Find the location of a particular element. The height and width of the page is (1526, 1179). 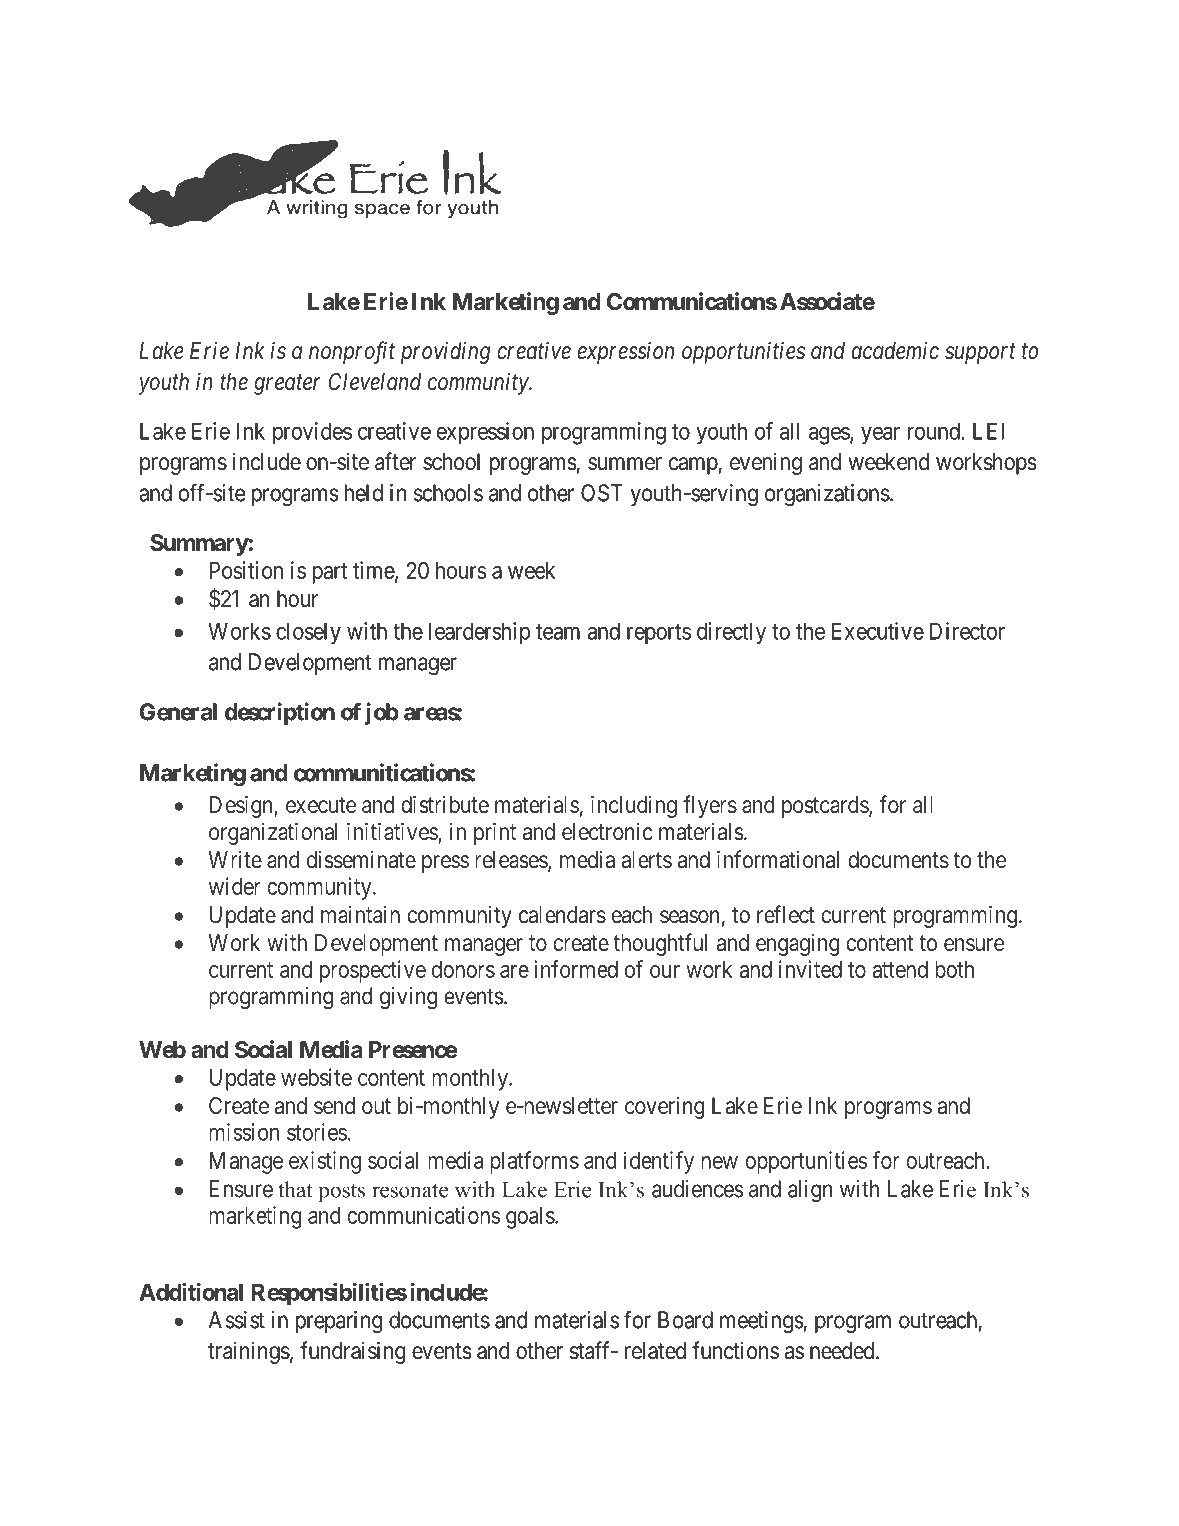

needed is located at coordinates (843, 1351).
